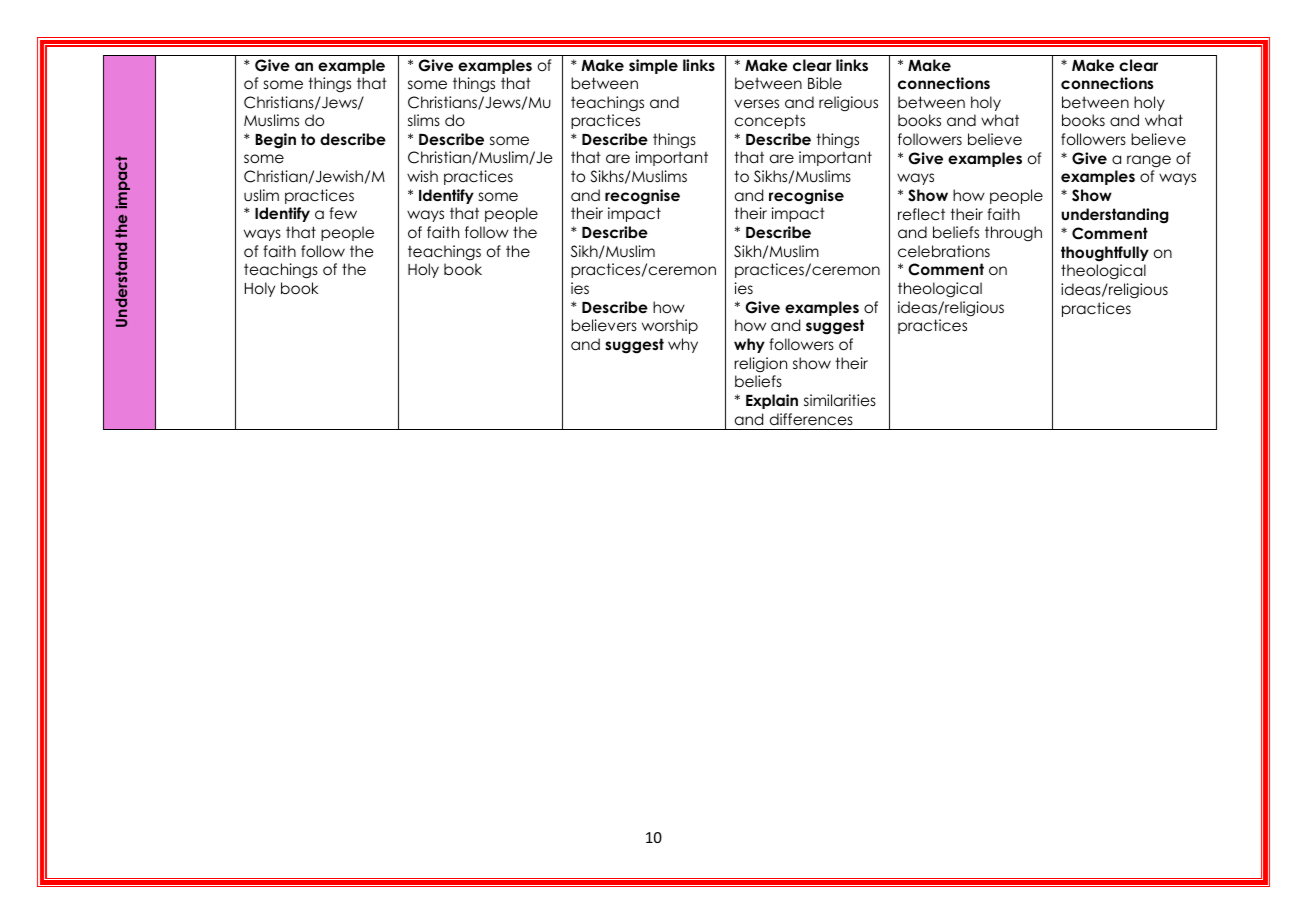 The height and width of the screenshot is (924, 1307). I want to click on verses, so click(756, 103).
